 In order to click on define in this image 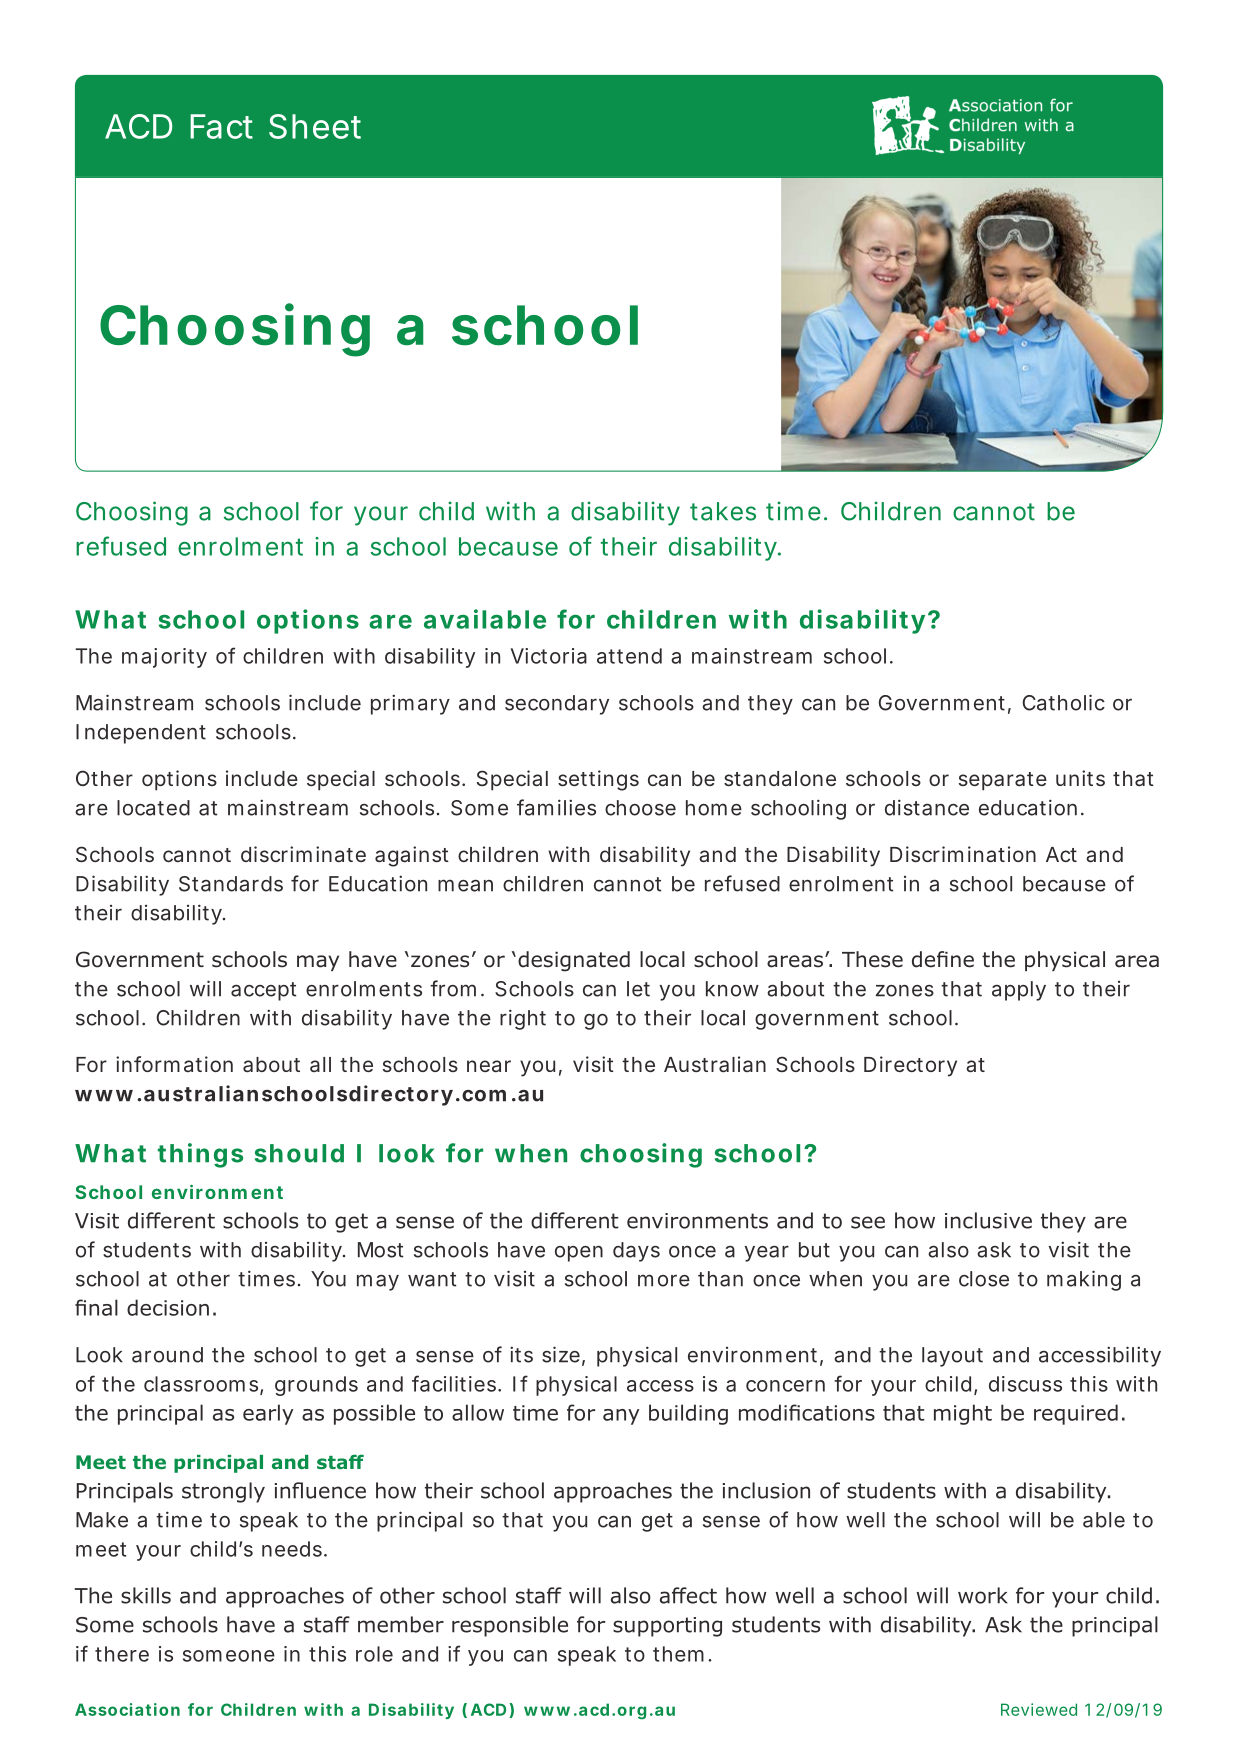, I will do `click(943, 959)`.
